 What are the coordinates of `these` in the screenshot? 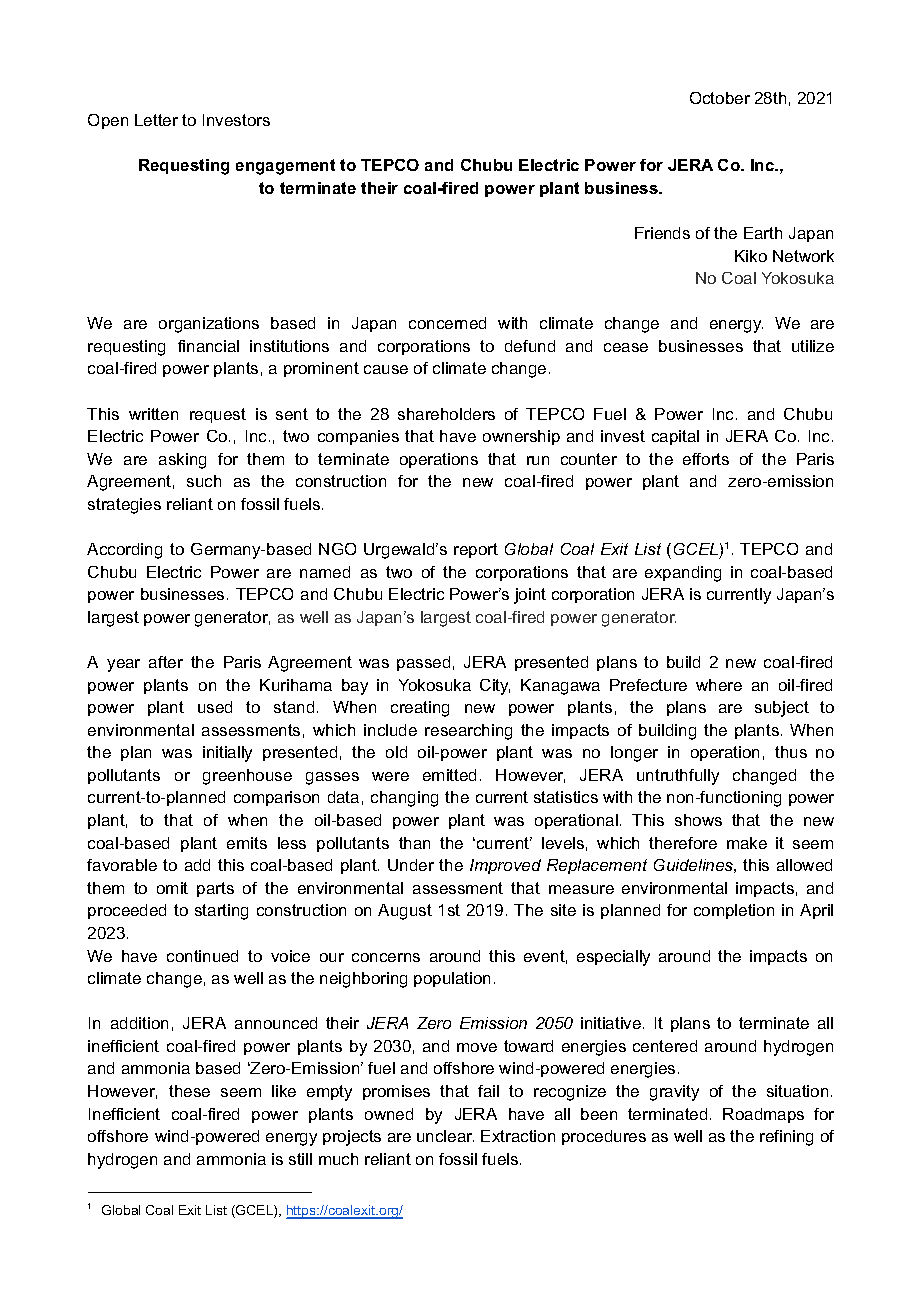 It's located at (189, 1091).
